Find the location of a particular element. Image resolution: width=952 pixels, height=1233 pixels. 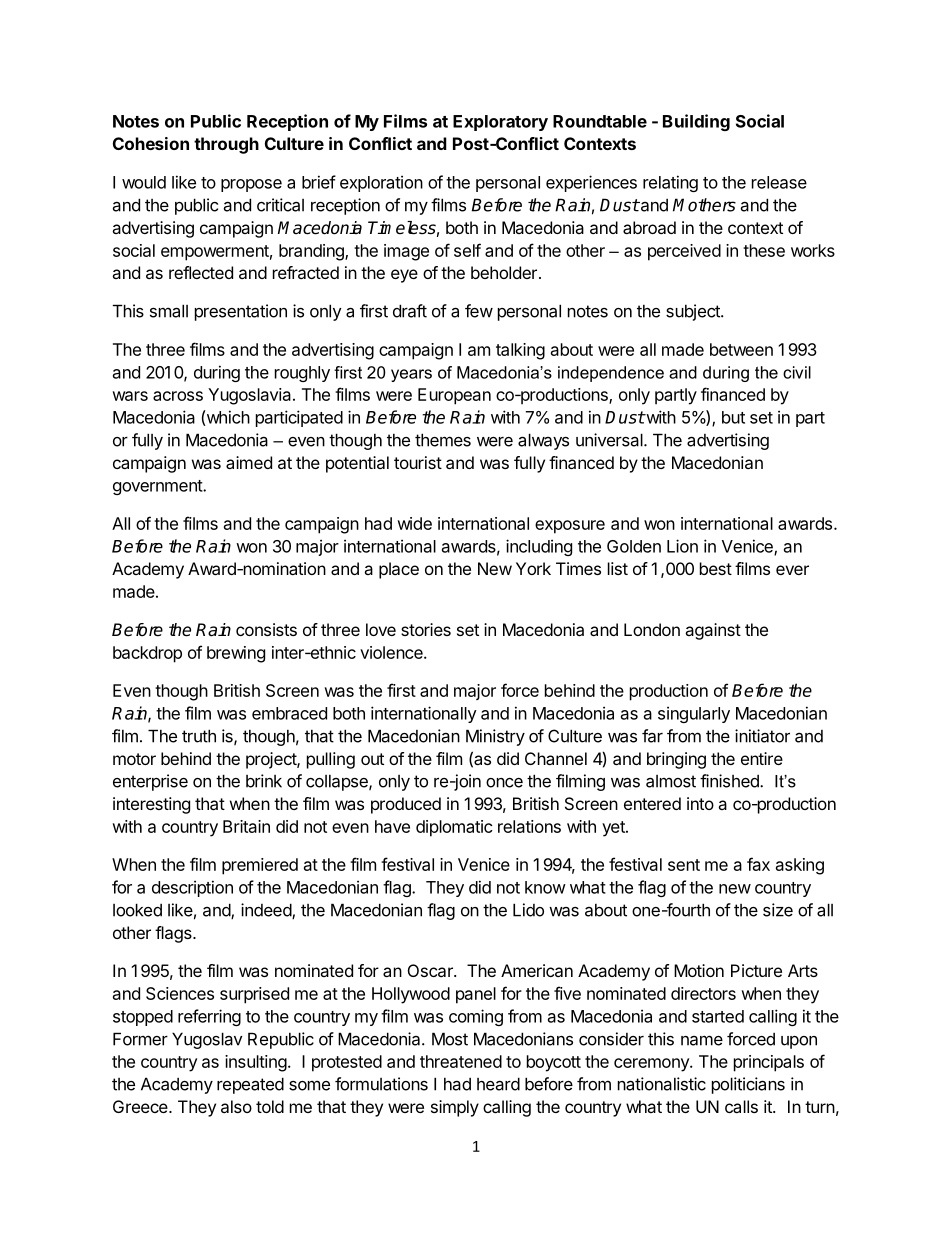

consists is located at coordinates (266, 629).
